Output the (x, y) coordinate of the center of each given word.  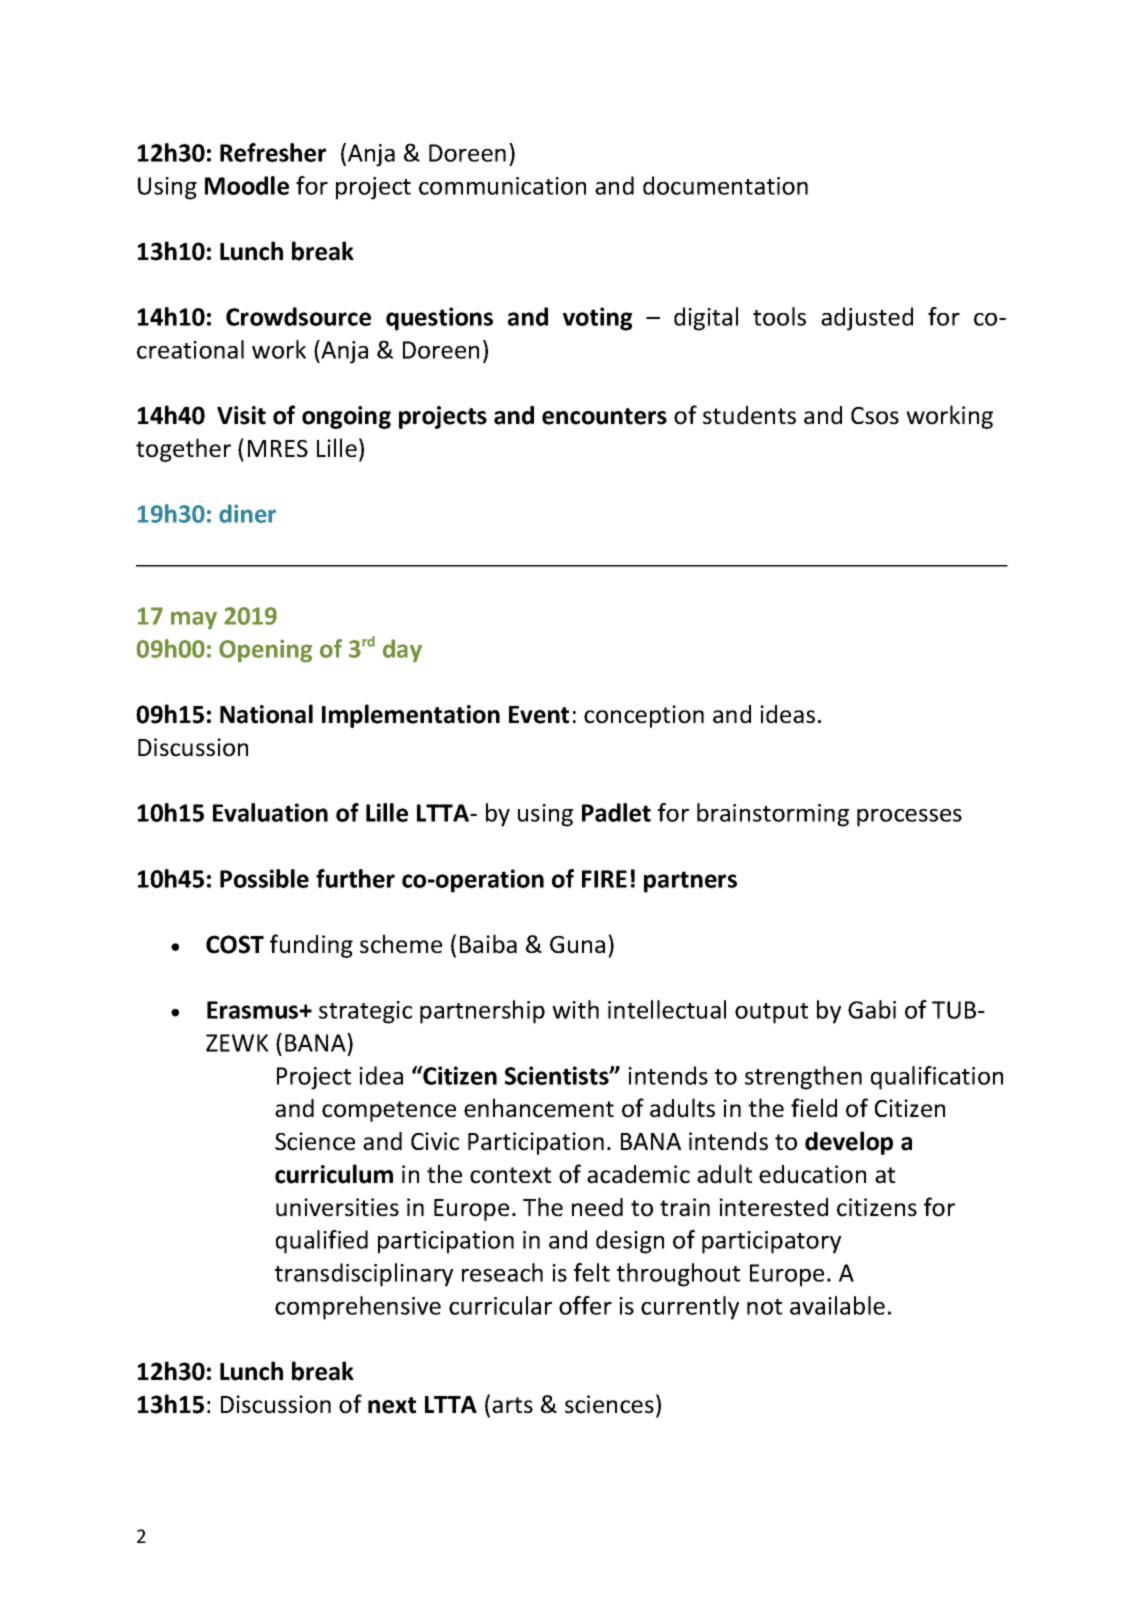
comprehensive (358, 1308)
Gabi (872, 1009)
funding (311, 946)
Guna (577, 945)
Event (539, 715)
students (749, 415)
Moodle (247, 185)
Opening (265, 651)
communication (502, 186)
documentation (725, 185)
